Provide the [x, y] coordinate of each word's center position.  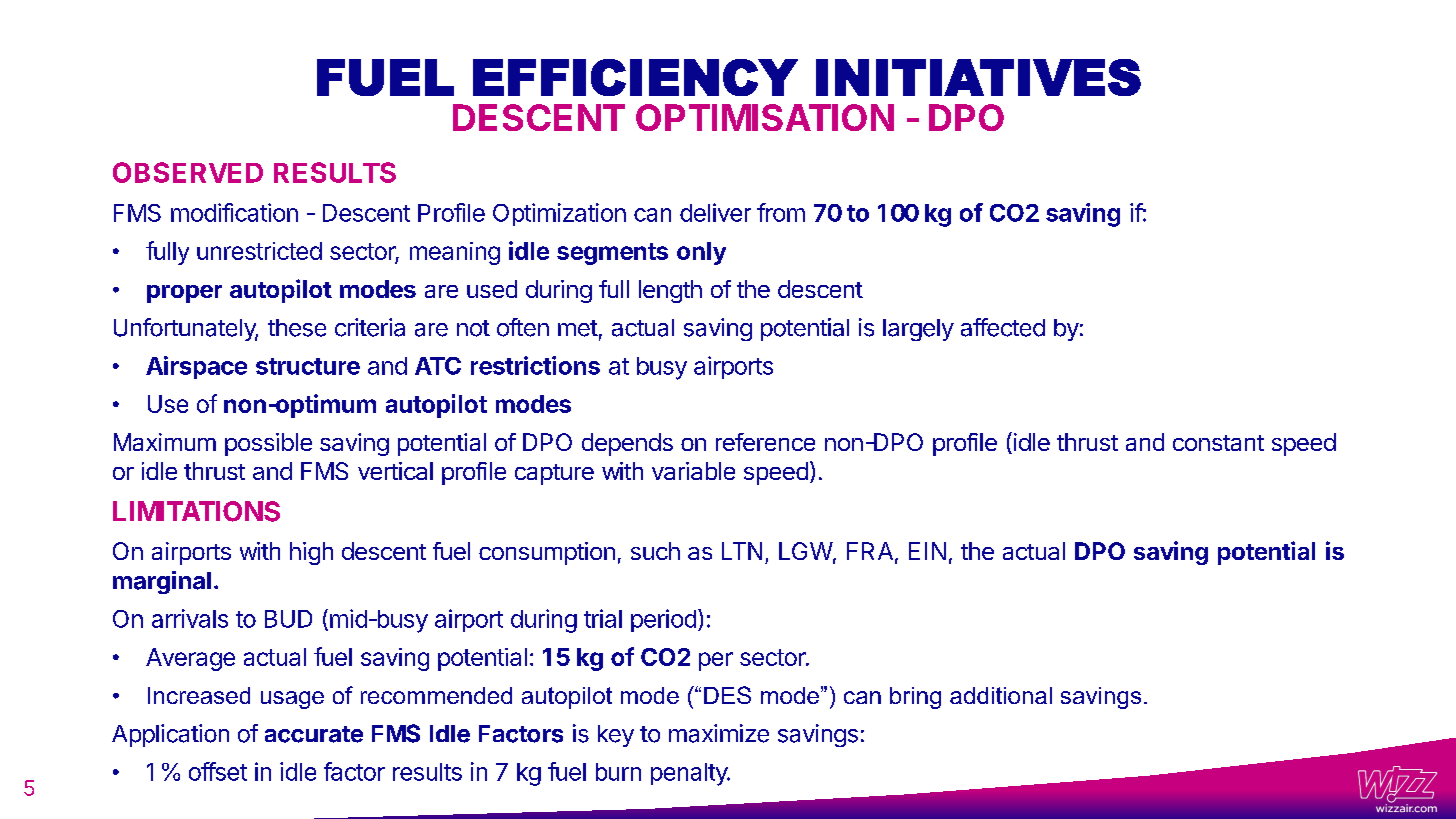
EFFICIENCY [635, 77]
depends [627, 444]
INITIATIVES [978, 77]
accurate [314, 734]
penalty [690, 774]
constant [1218, 443]
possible [268, 444]
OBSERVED [188, 172]
